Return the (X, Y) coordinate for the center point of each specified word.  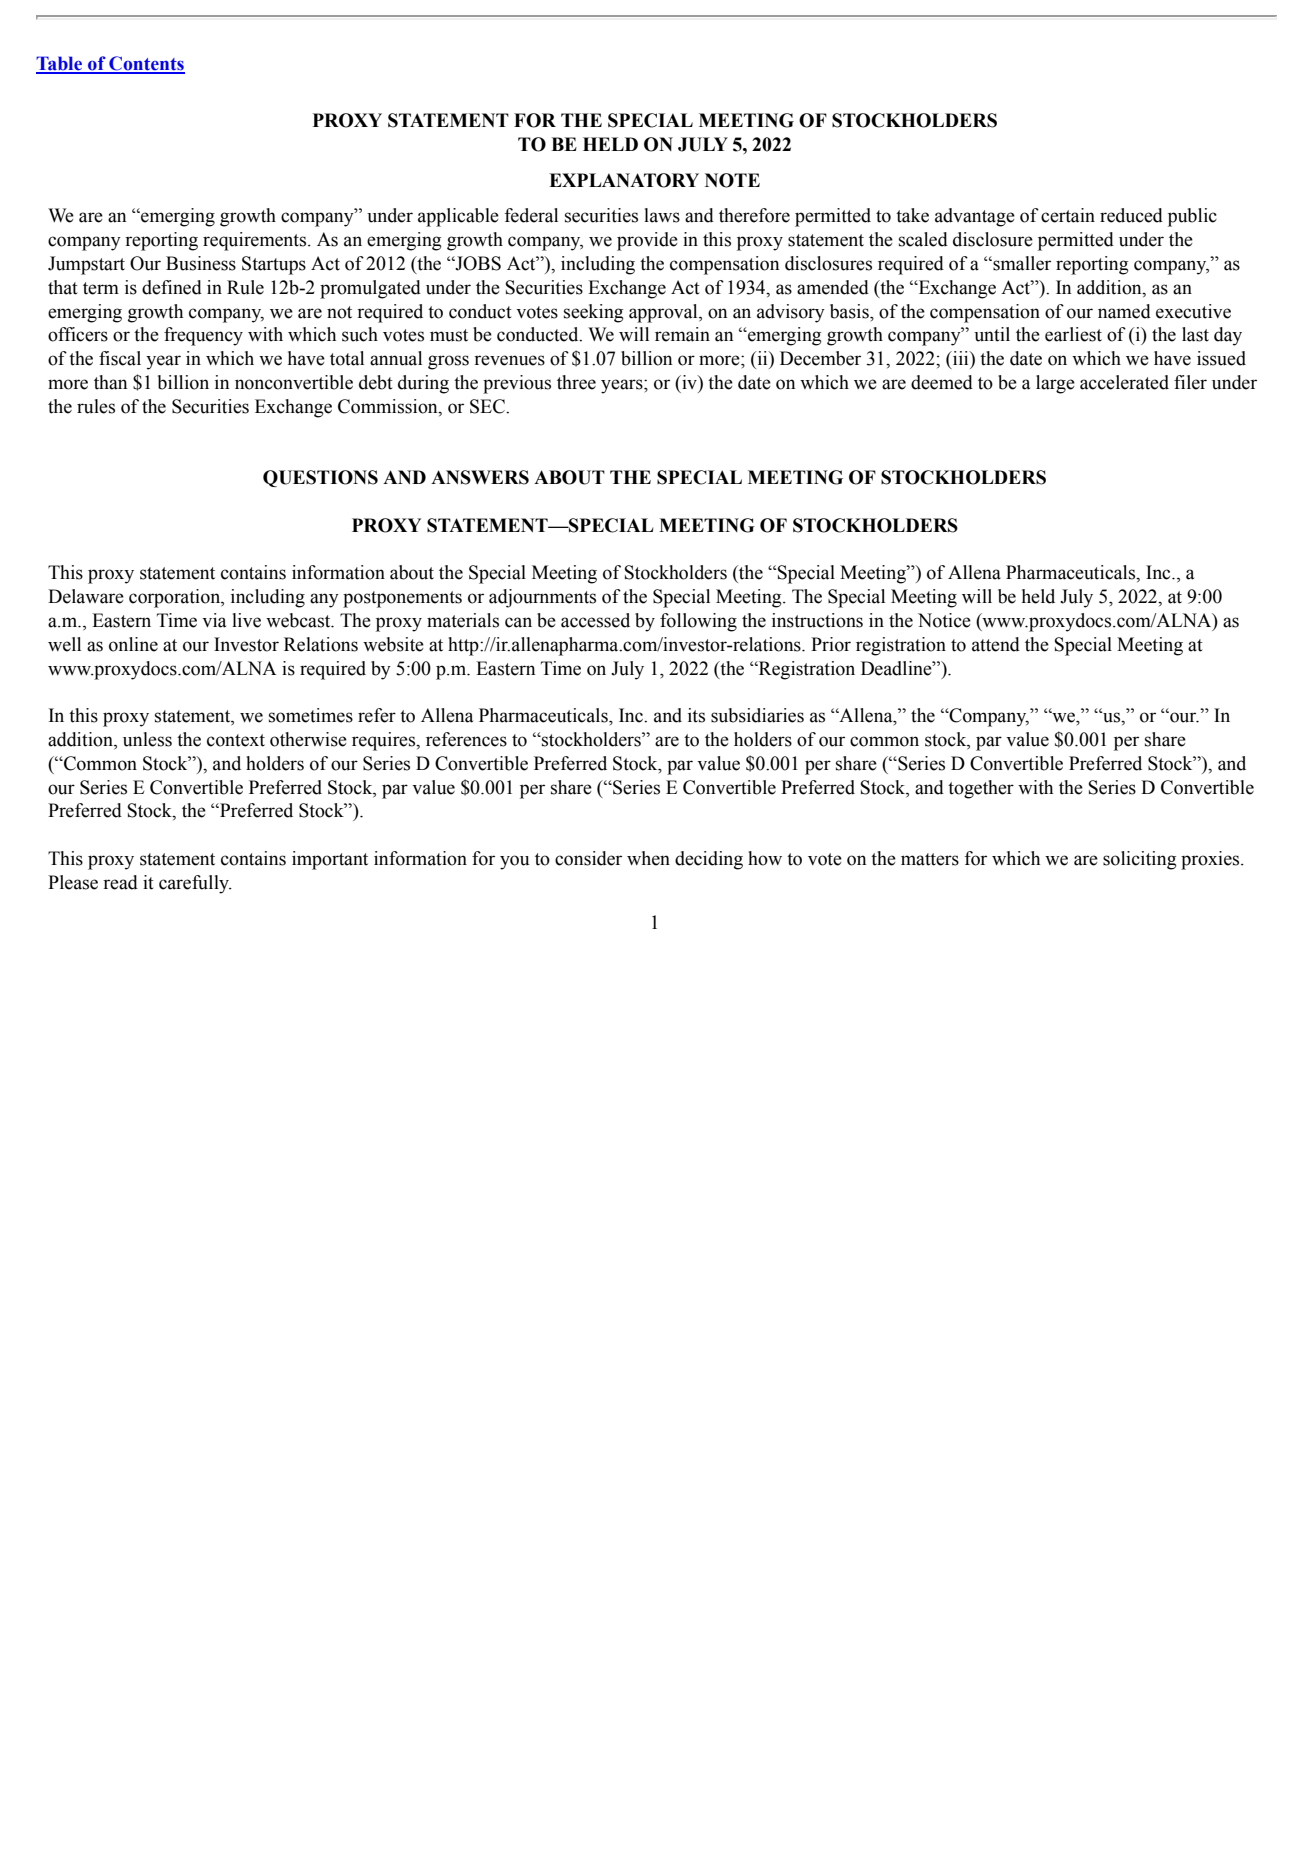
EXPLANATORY (624, 180)
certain (1068, 215)
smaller (1021, 263)
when (648, 858)
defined (172, 287)
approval (664, 313)
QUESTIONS (320, 478)
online (133, 644)
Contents (146, 64)
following (698, 622)
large (1055, 384)
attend (996, 644)
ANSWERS (480, 477)
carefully (195, 884)
